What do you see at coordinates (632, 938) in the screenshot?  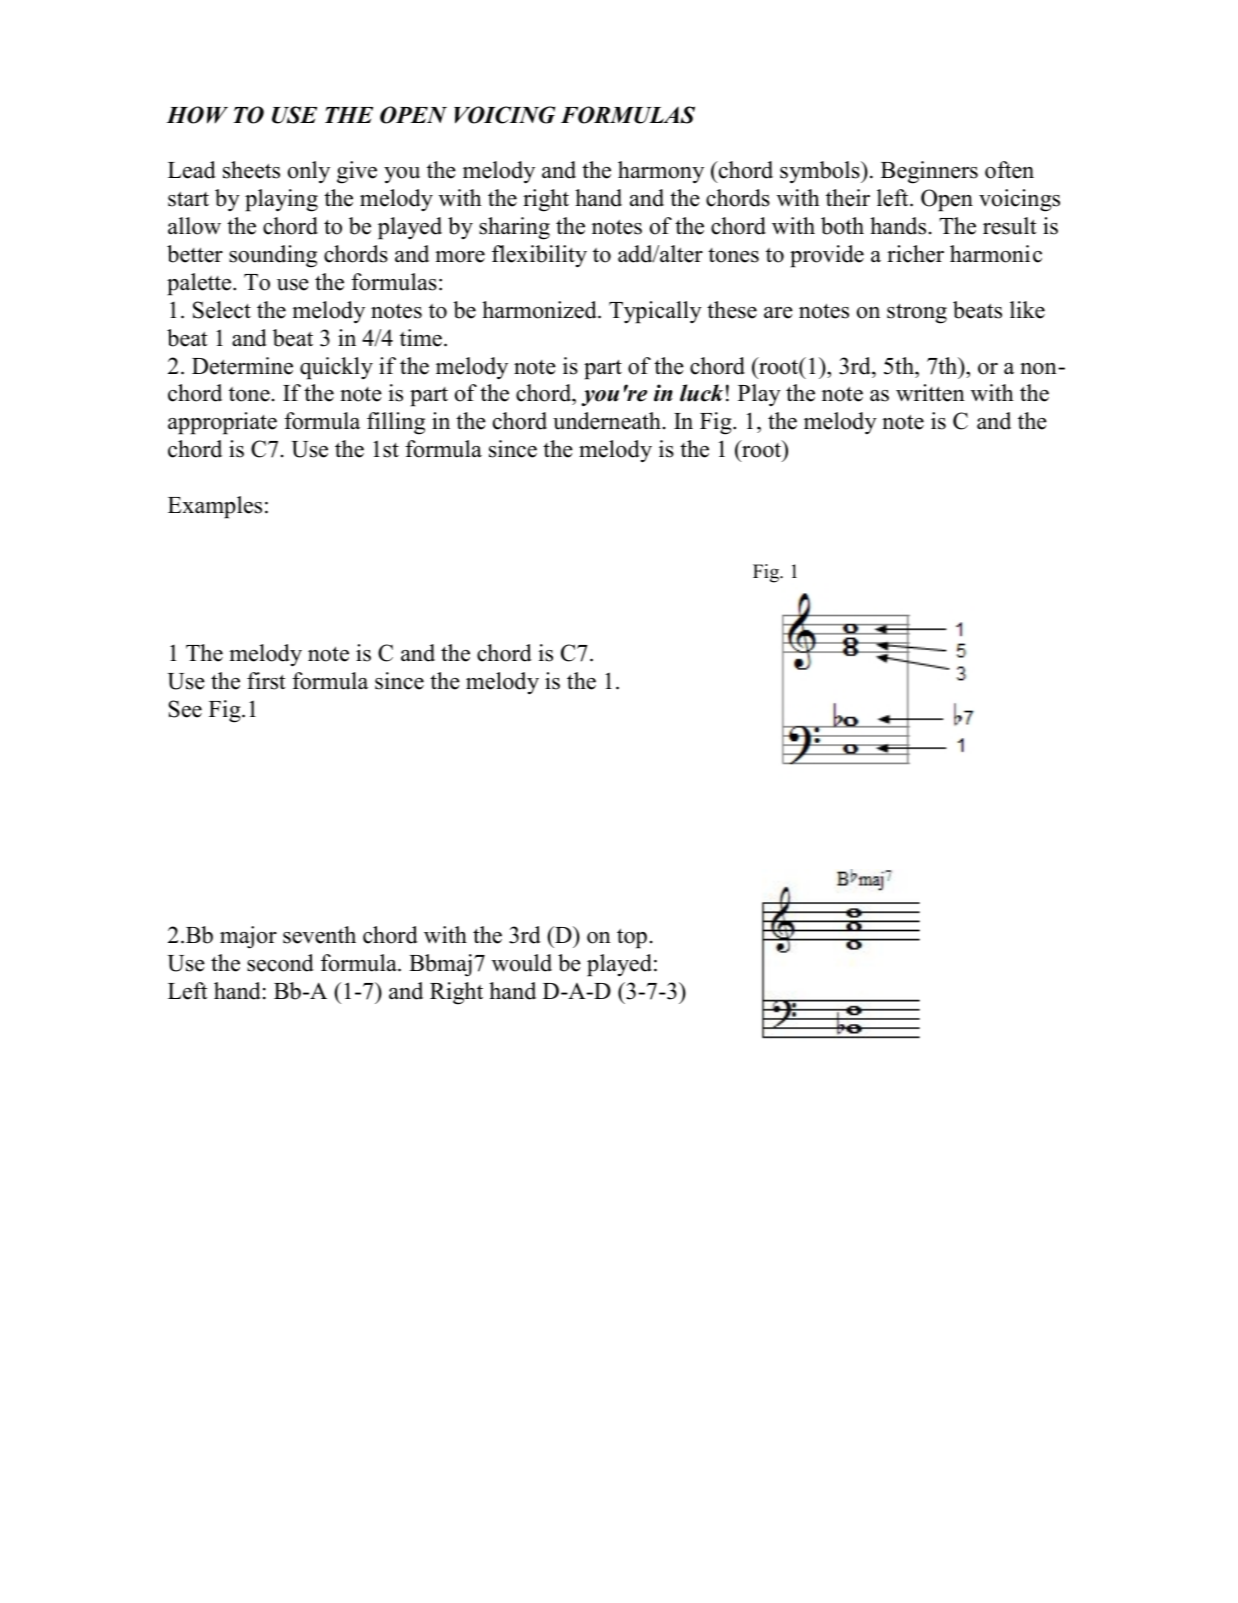 I see `top` at bounding box center [632, 938].
